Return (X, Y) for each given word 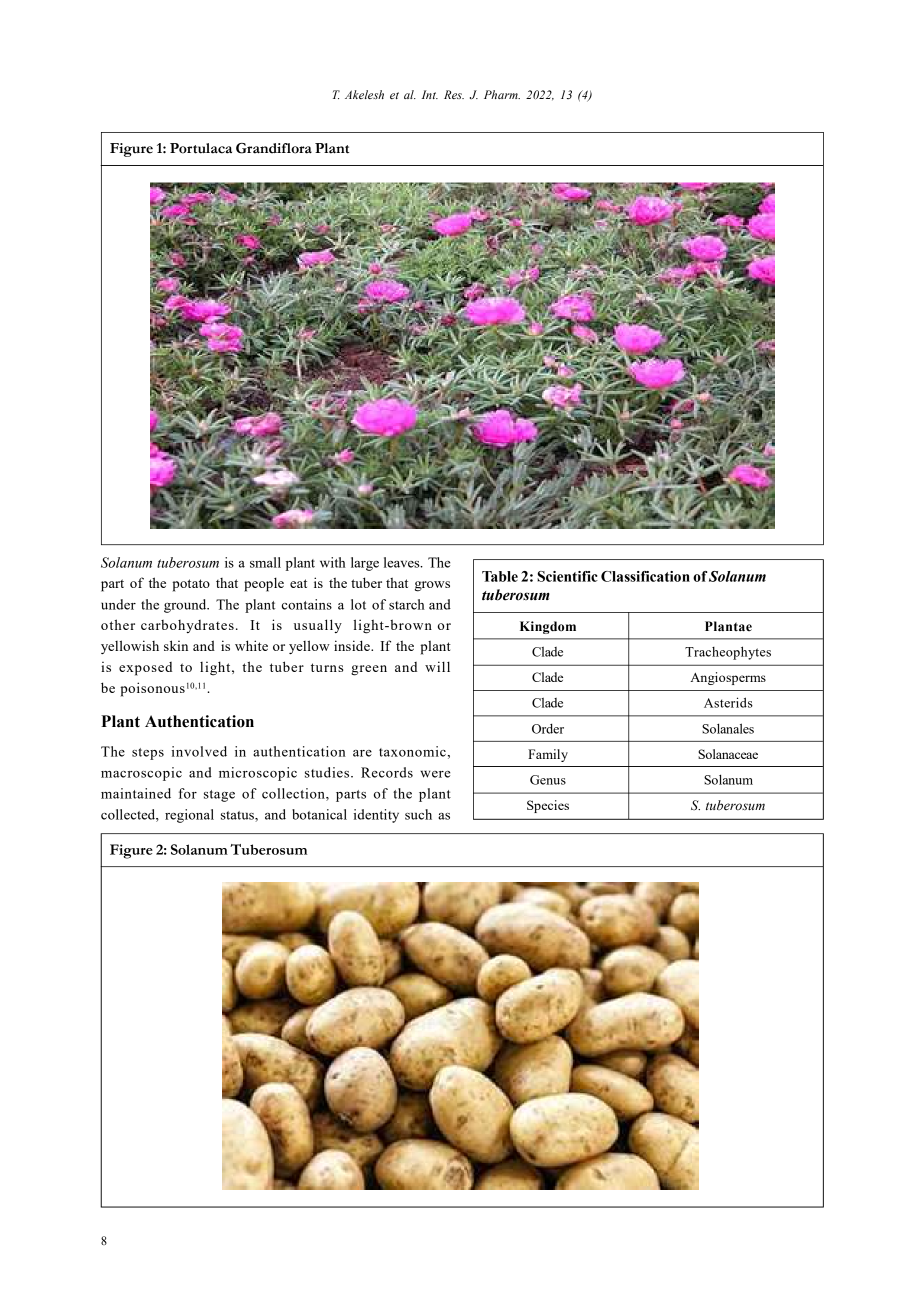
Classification (645, 576)
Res (454, 94)
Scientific (567, 576)
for (188, 793)
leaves (403, 562)
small (265, 562)
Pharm (502, 94)
